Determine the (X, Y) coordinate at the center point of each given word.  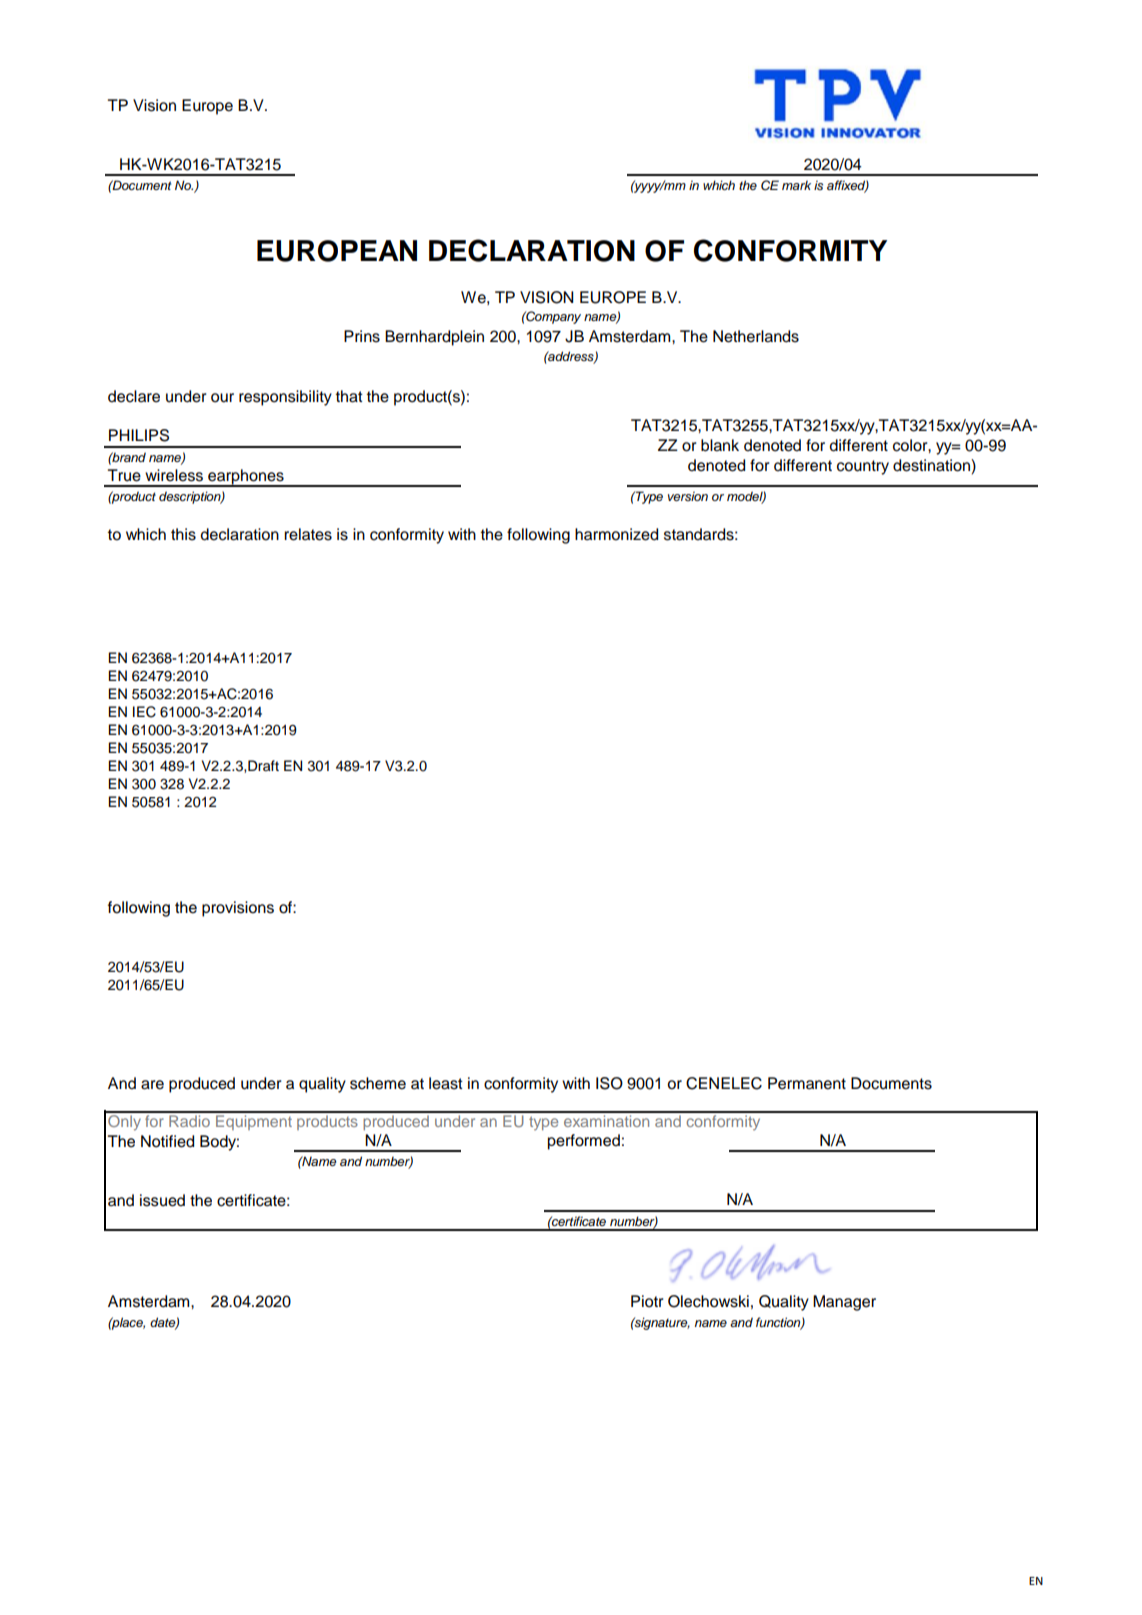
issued (162, 1200)
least (446, 1083)
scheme (378, 1083)
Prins (362, 336)
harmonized (616, 534)
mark (796, 185)
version (688, 496)
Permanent (807, 1083)
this (183, 534)
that (349, 396)
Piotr (647, 1301)
